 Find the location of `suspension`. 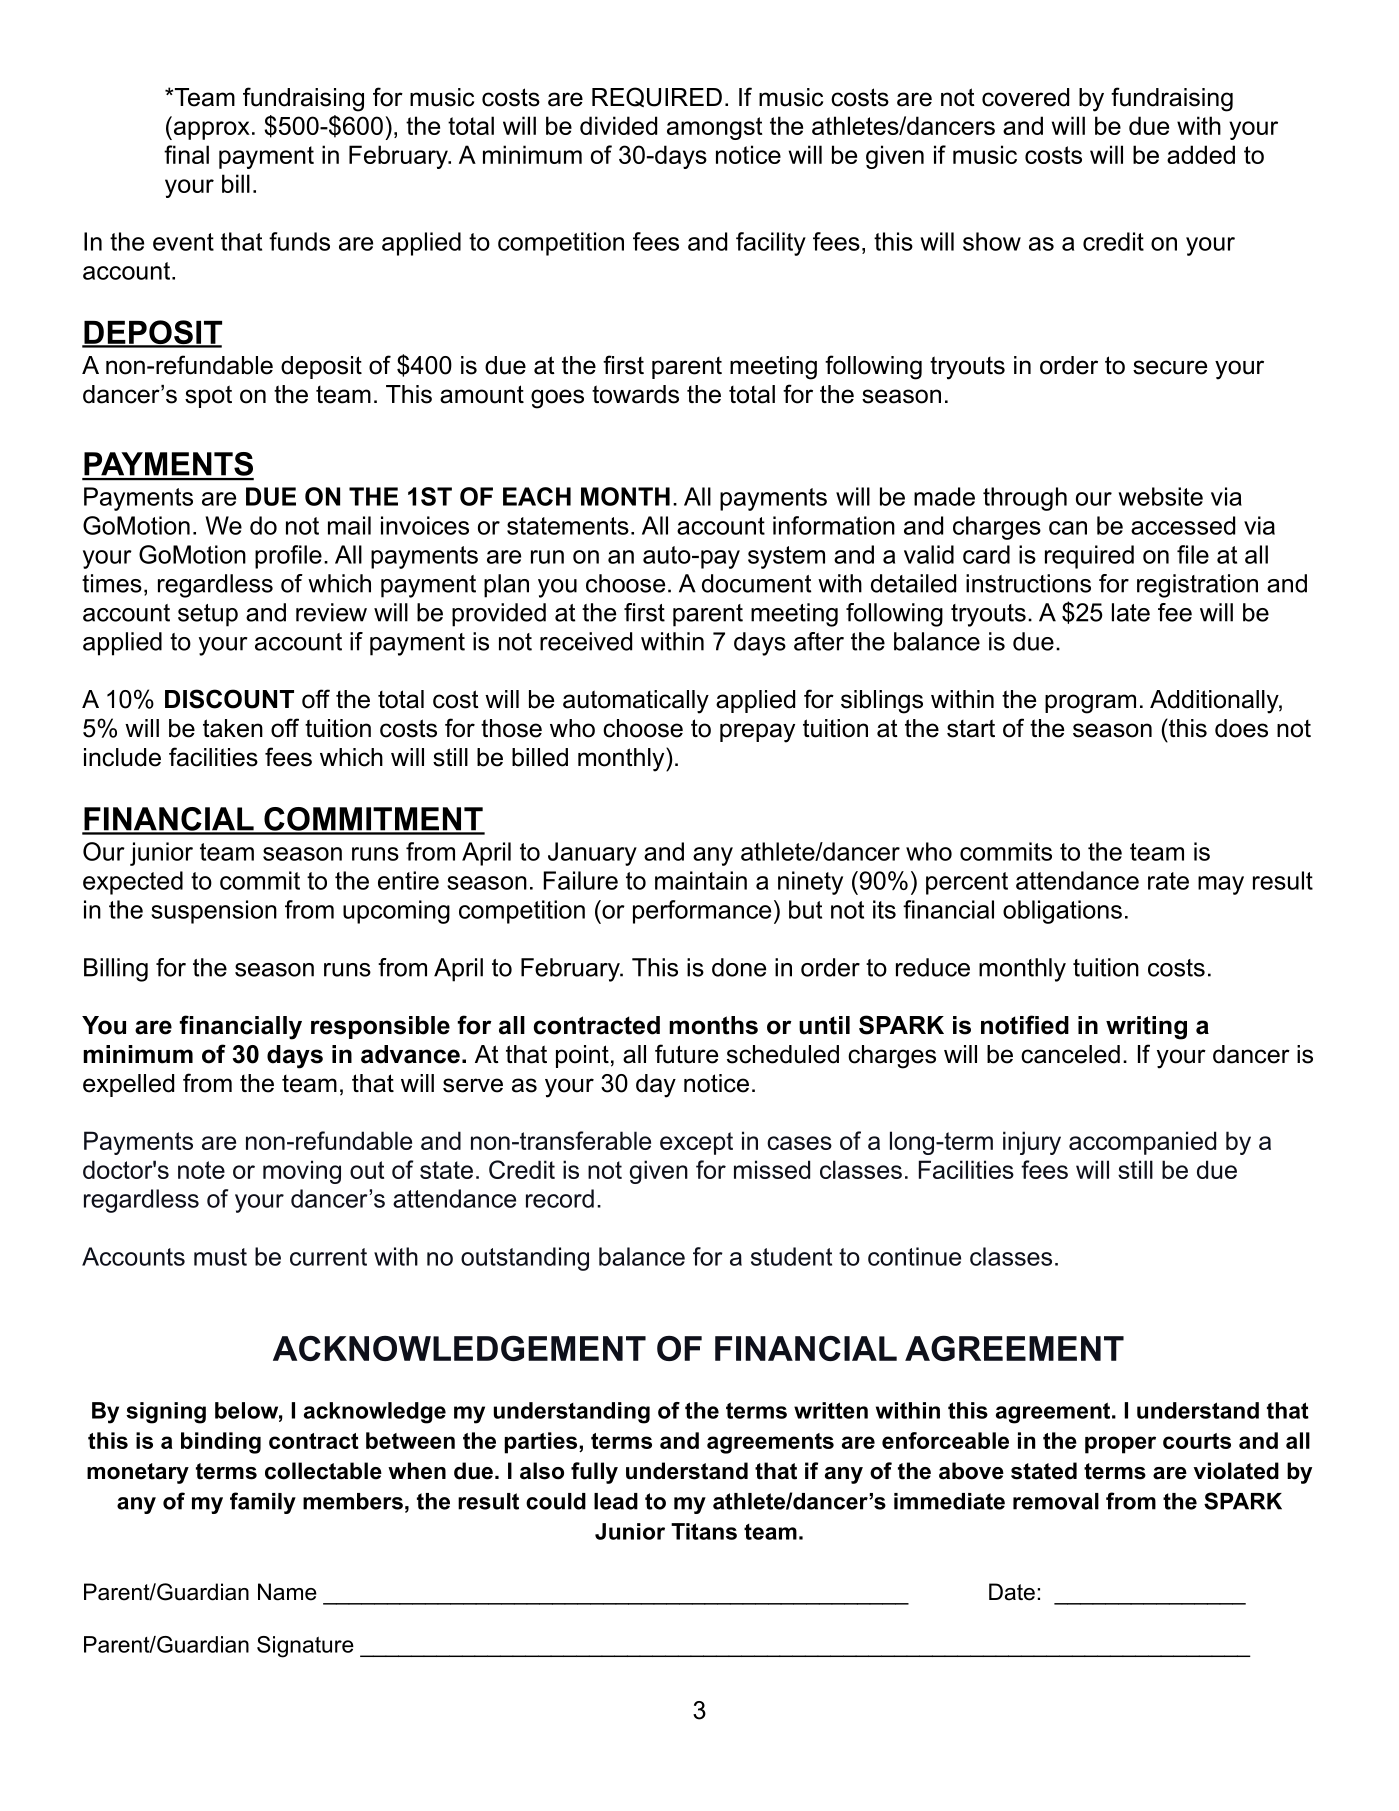

suspension is located at coordinates (214, 912).
